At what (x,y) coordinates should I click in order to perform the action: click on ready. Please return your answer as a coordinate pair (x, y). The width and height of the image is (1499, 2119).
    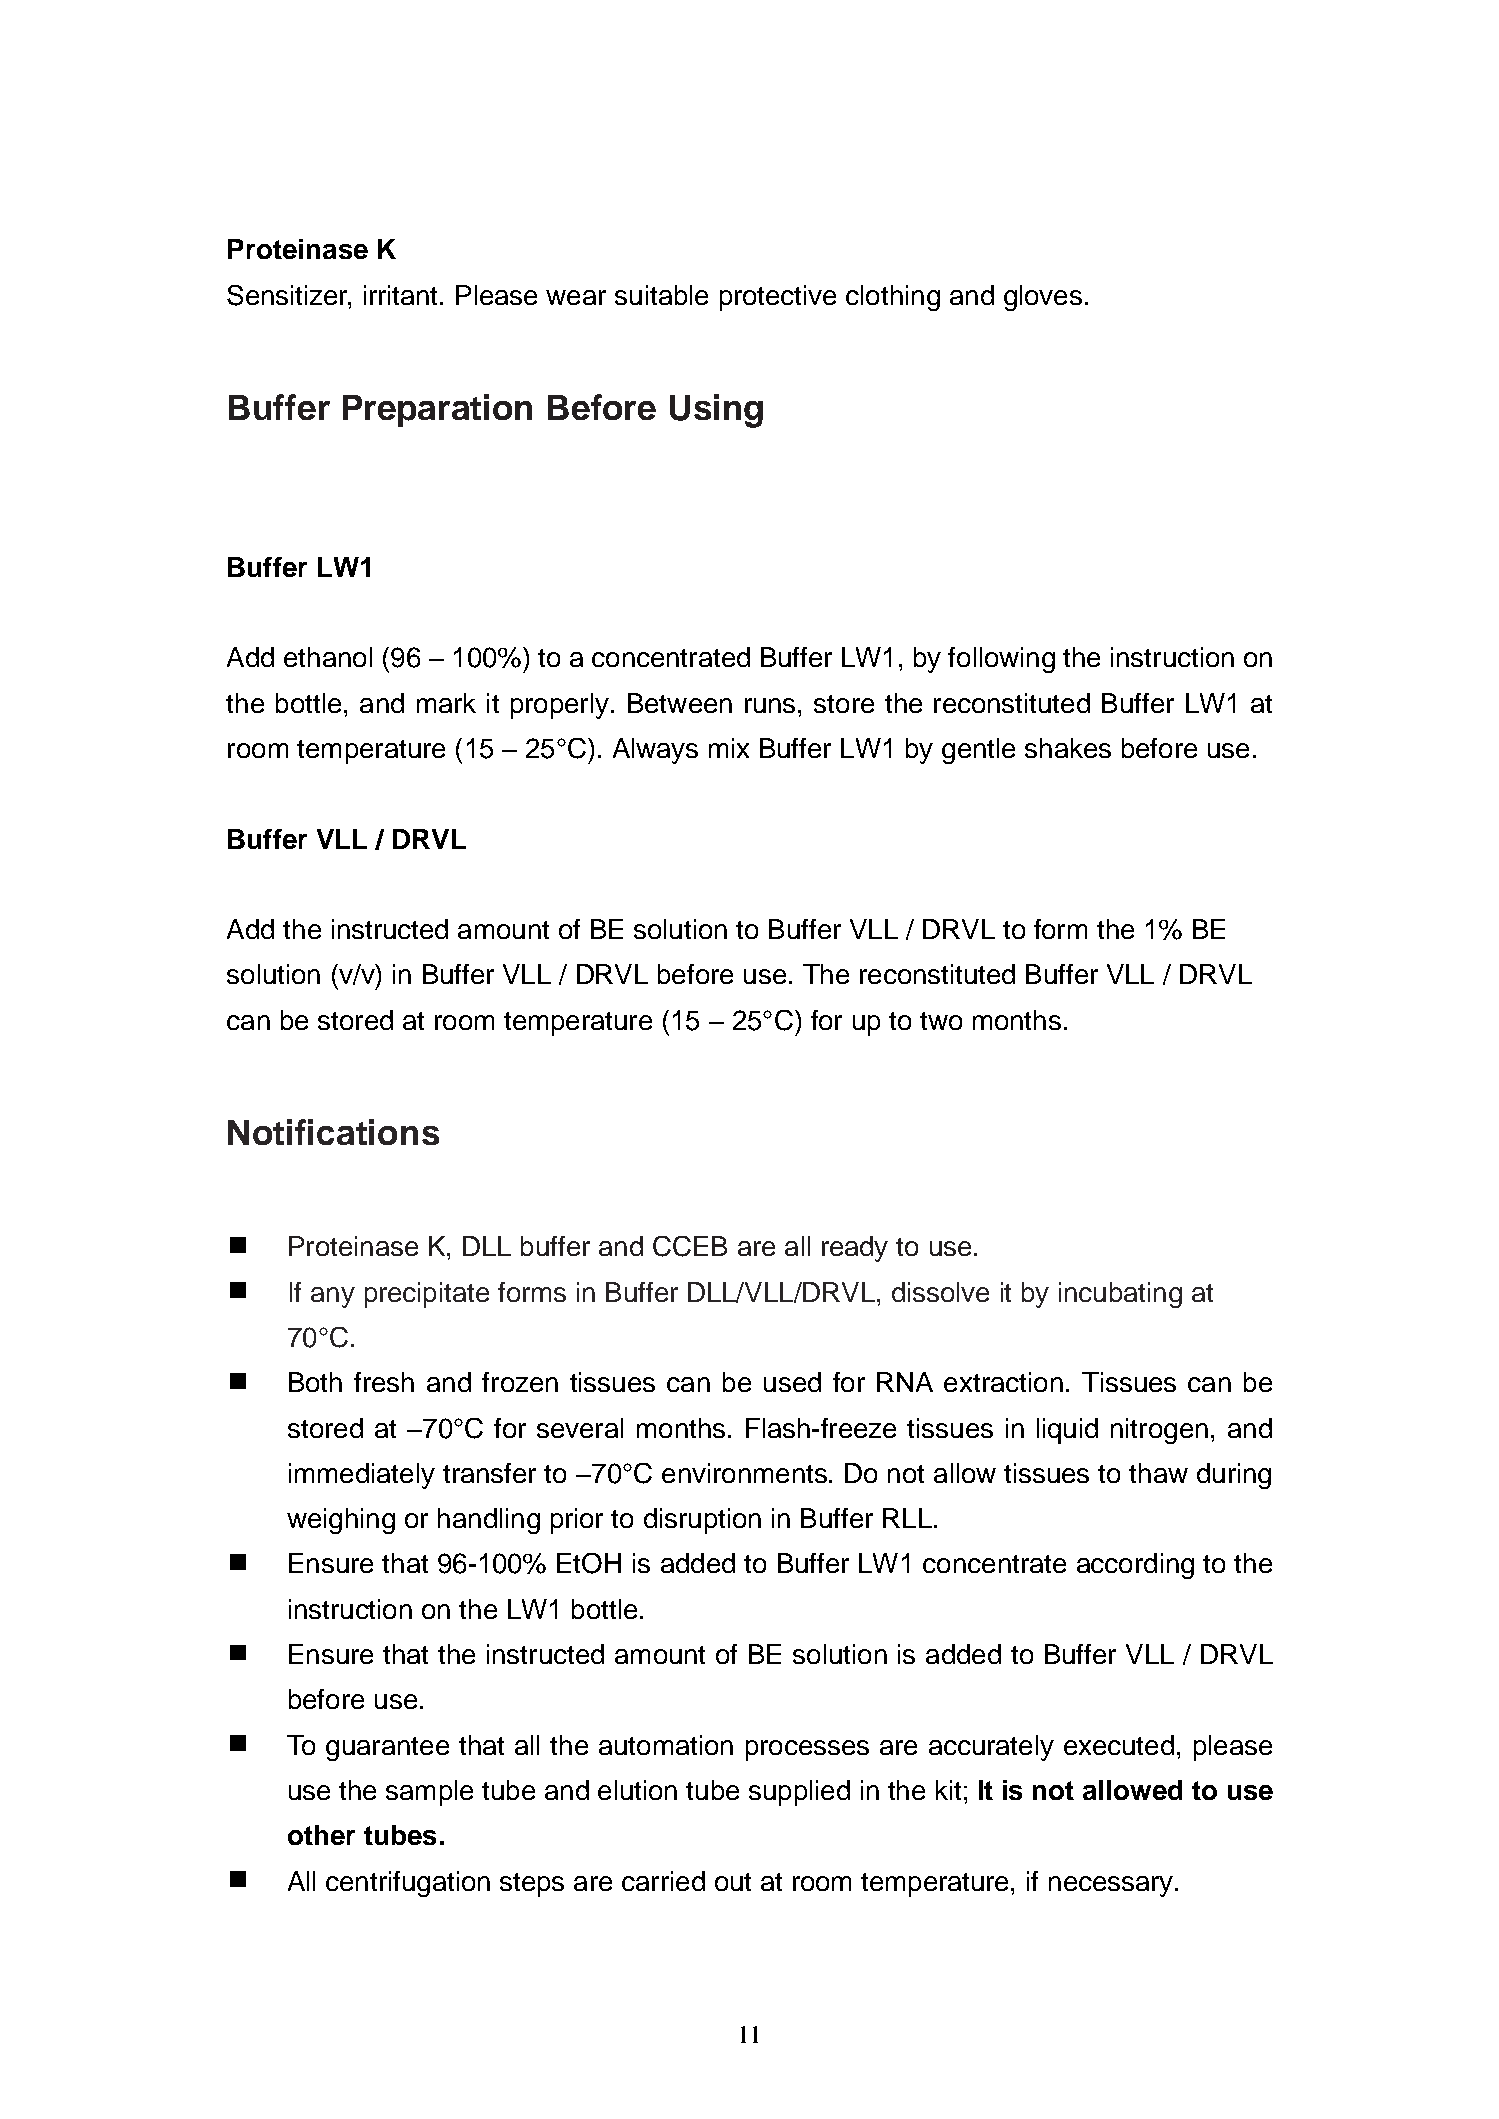
    Looking at the image, I should click on (855, 1249).
